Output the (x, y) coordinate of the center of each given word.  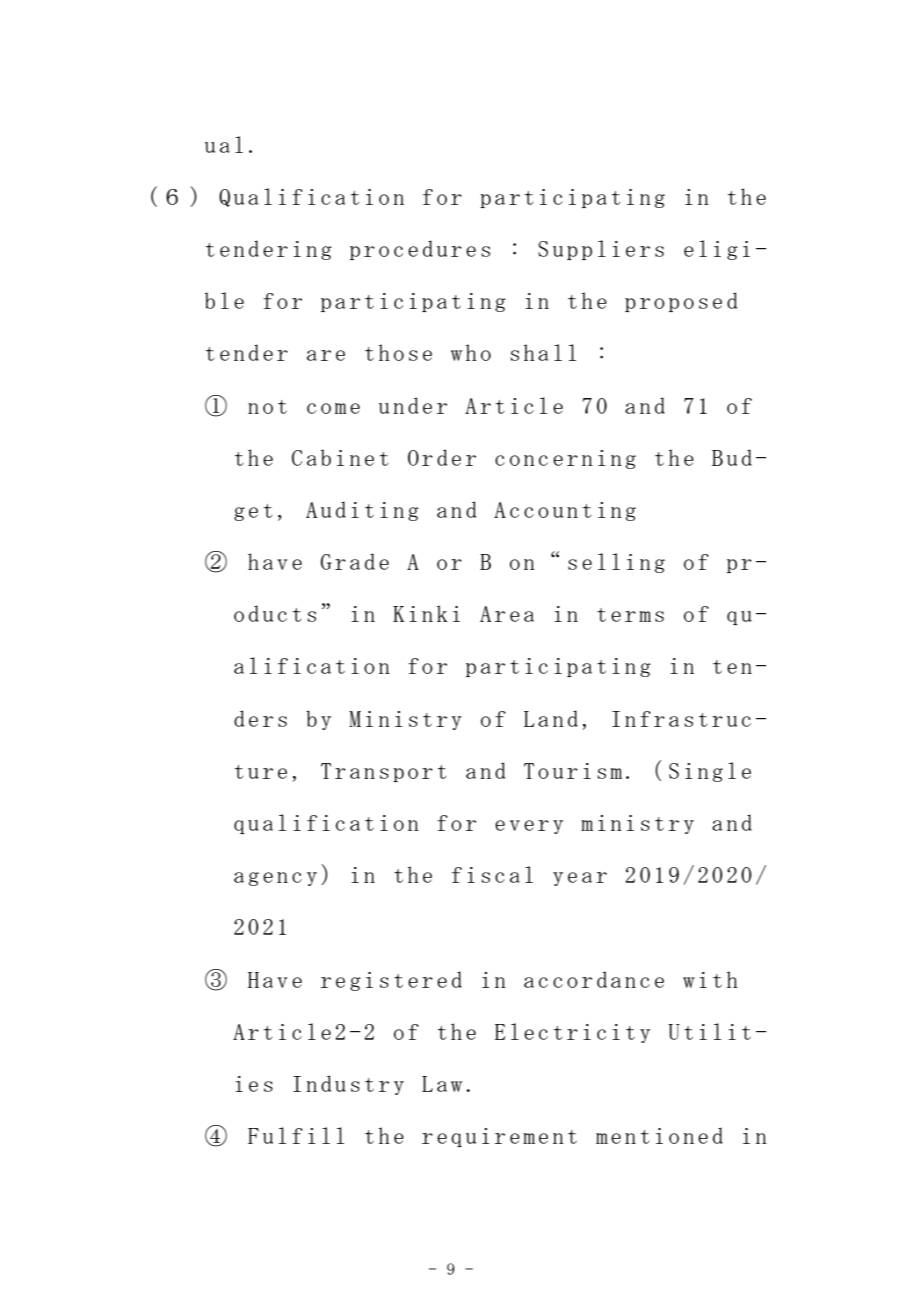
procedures (420, 250)
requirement (499, 1137)
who (471, 352)
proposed (681, 302)
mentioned (659, 1135)
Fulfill (296, 1135)
